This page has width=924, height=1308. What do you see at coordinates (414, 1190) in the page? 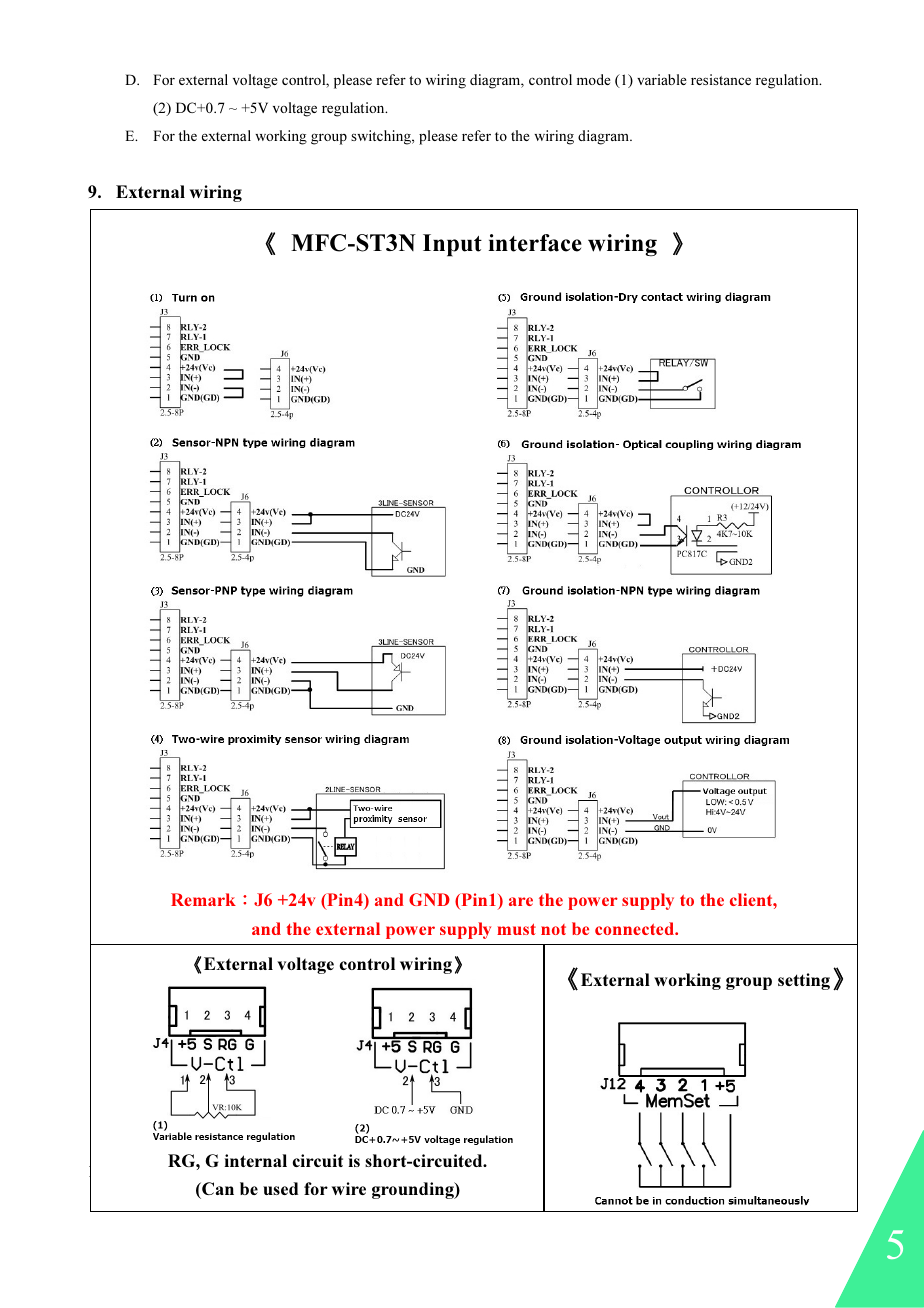
I see `grounding` at bounding box center [414, 1190].
